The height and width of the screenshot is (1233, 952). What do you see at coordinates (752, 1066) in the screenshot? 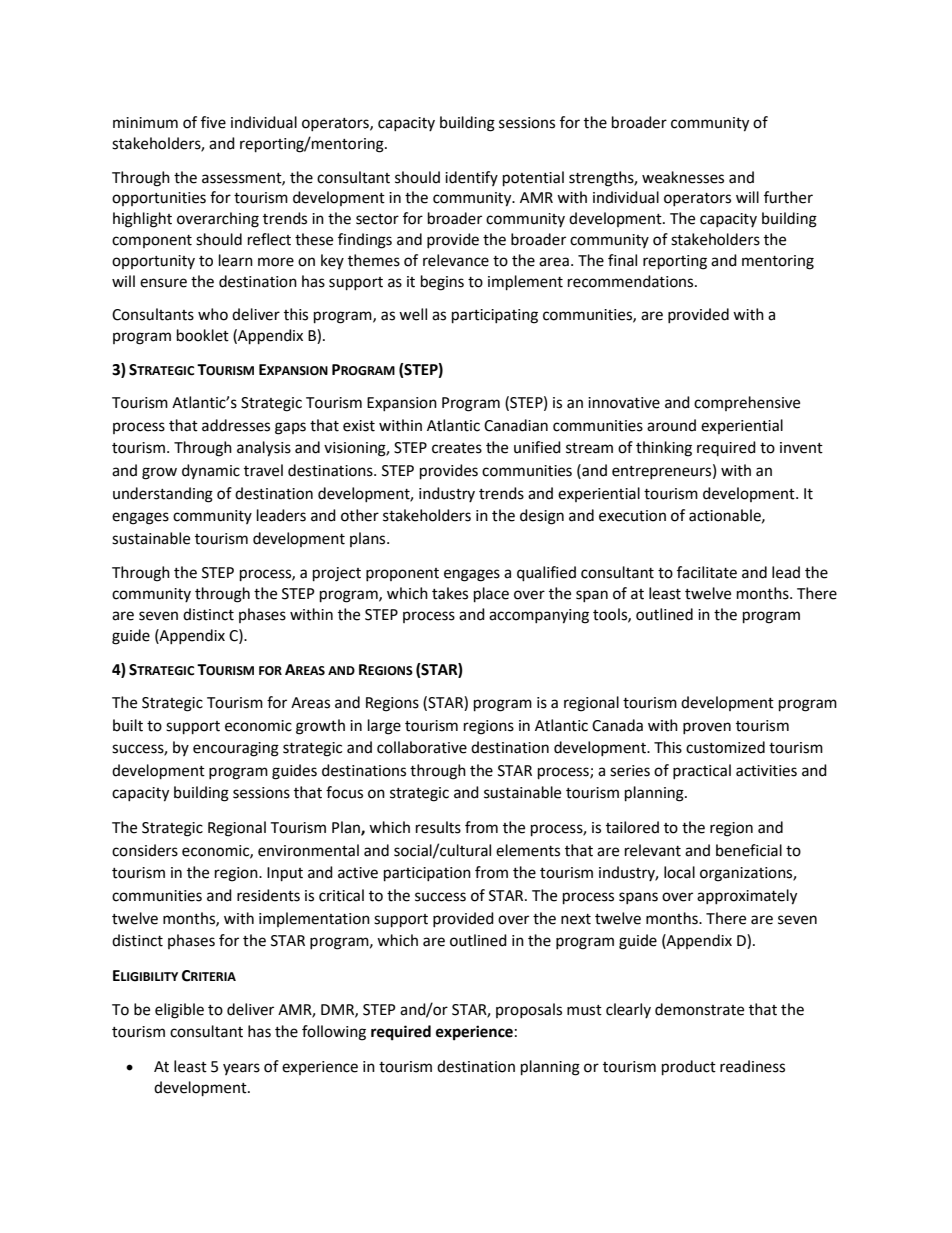
I see `readiness` at bounding box center [752, 1066].
